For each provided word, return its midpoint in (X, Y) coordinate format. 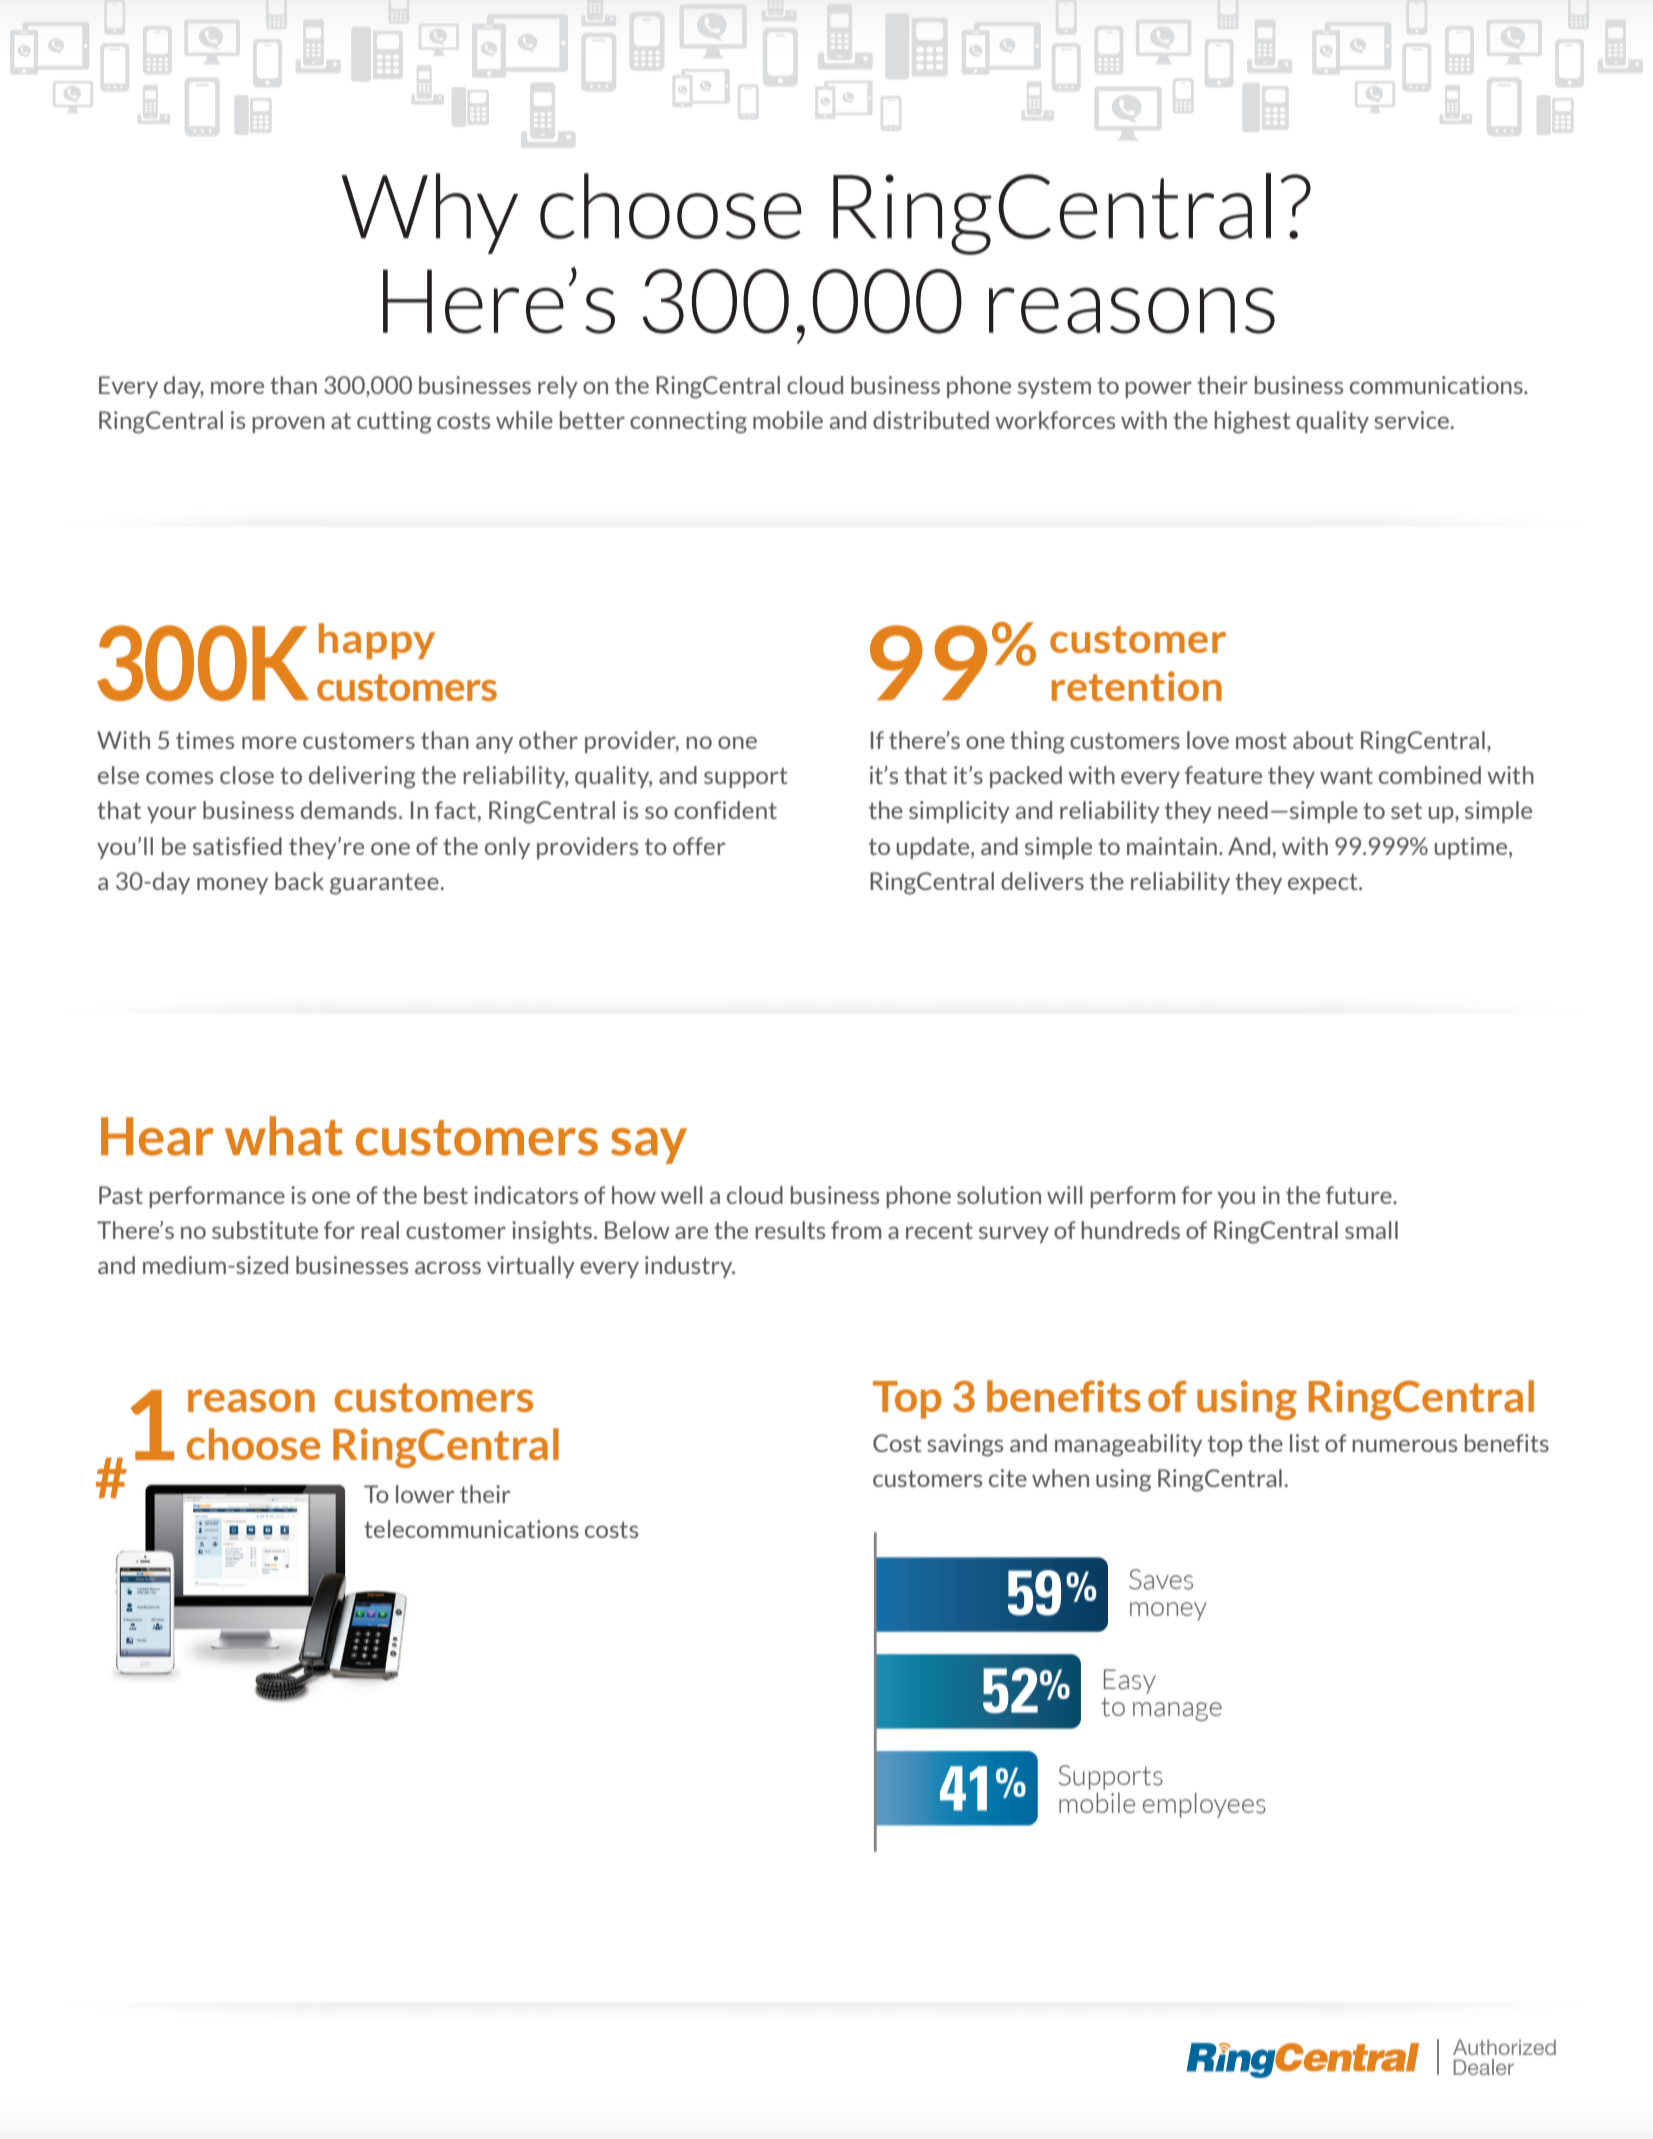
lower (425, 1494)
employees (1204, 1805)
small (1371, 1230)
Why (429, 213)
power (1158, 389)
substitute (265, 1230)
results (790, 1230)
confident (725, 810)
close (247, 775)
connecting (688, 422)
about (1323, 740)
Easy (1130, 1681)
